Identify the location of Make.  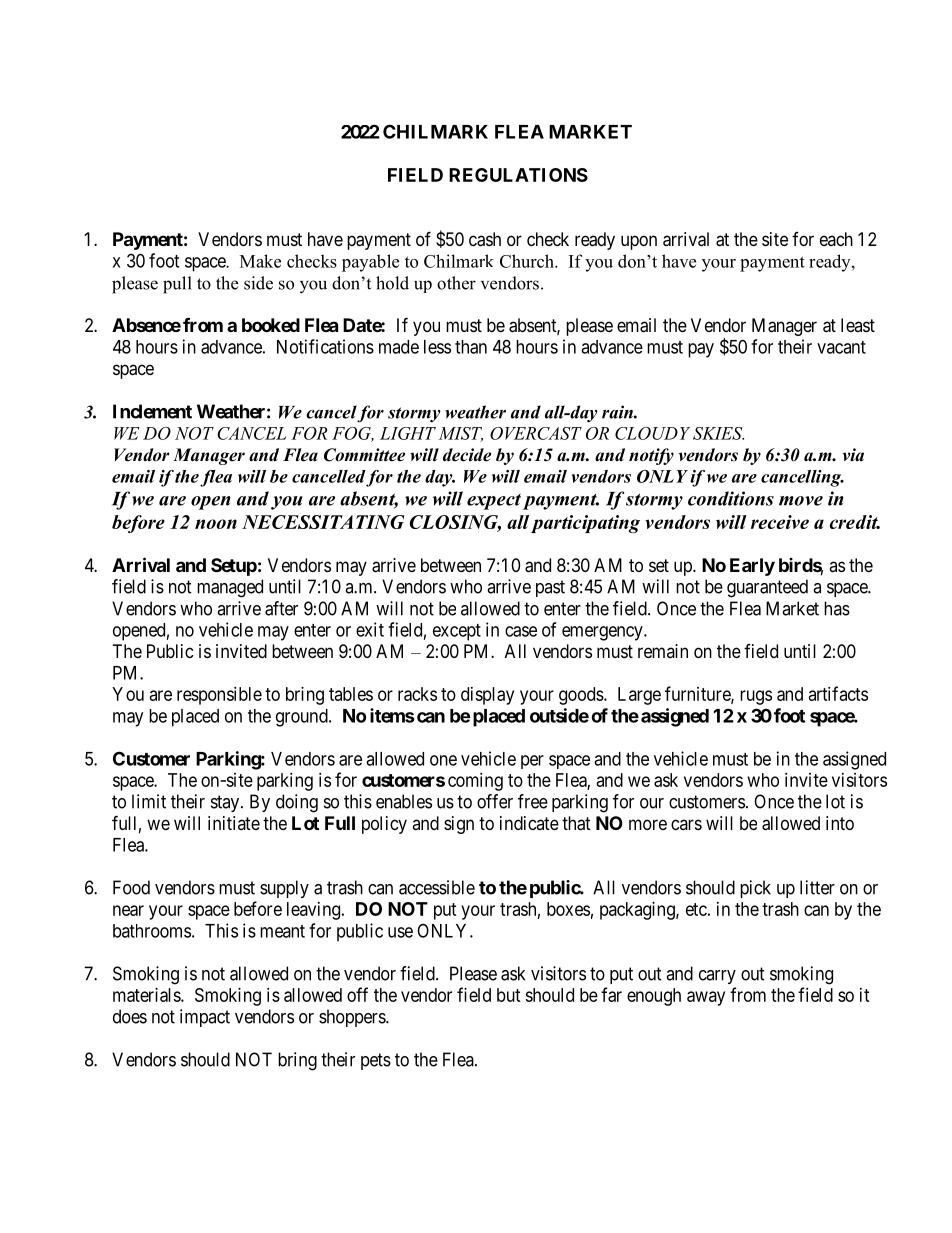
(260, 261).
